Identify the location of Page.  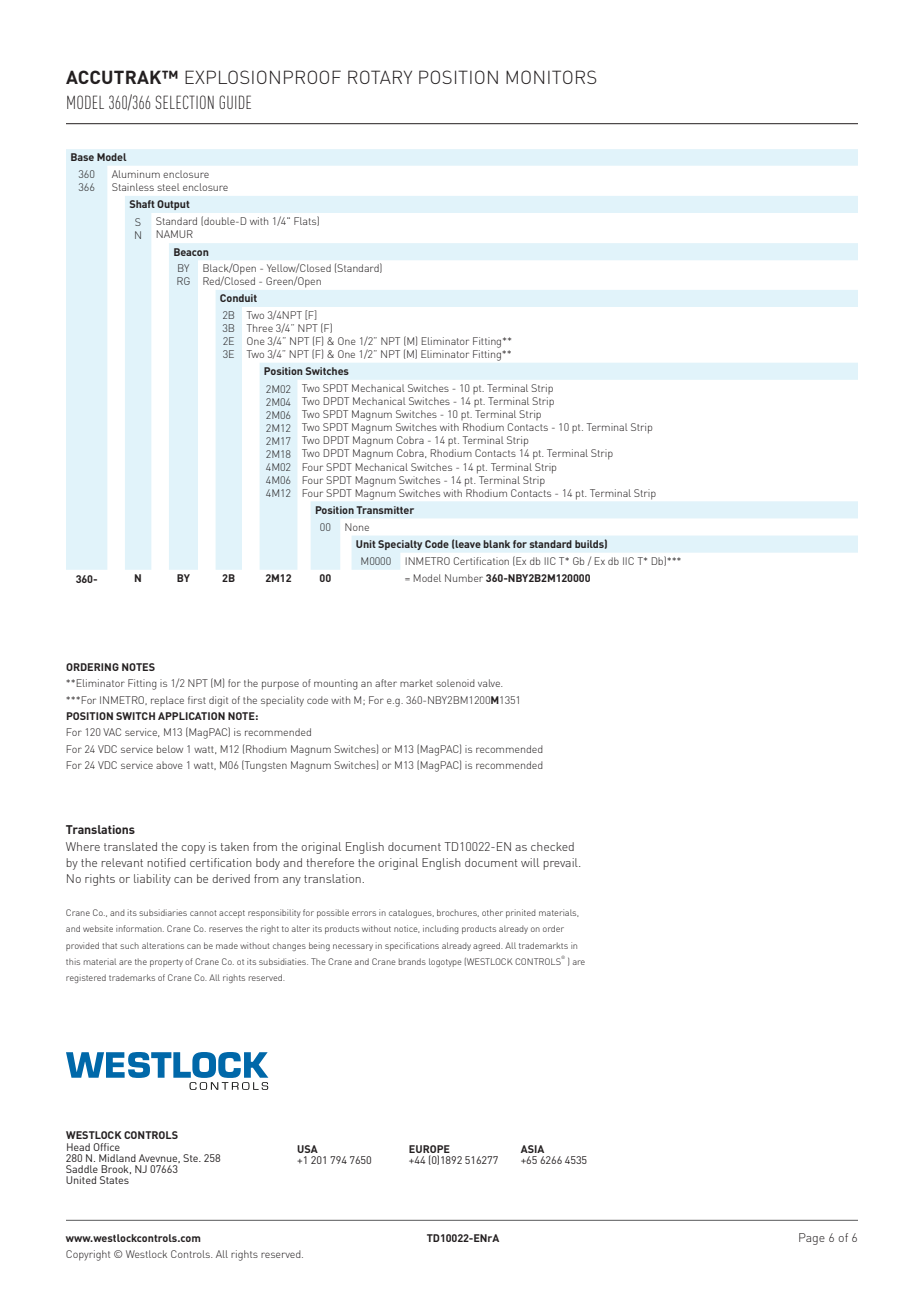
(812, 1239).
